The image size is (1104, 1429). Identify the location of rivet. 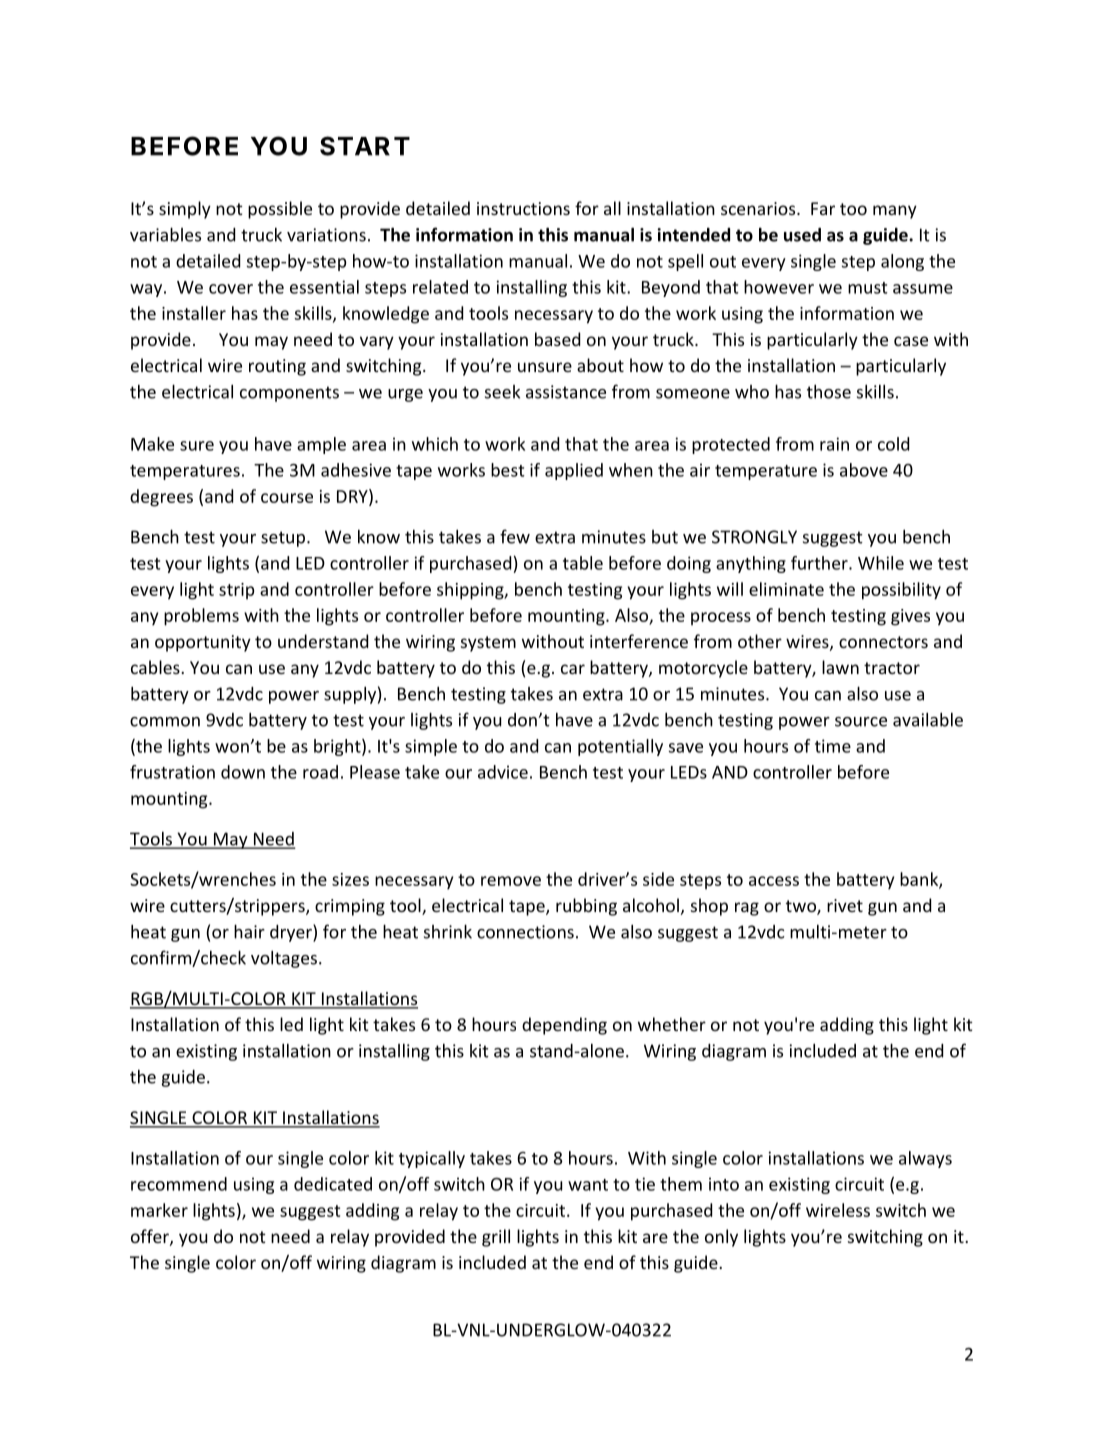
(845, 905).
